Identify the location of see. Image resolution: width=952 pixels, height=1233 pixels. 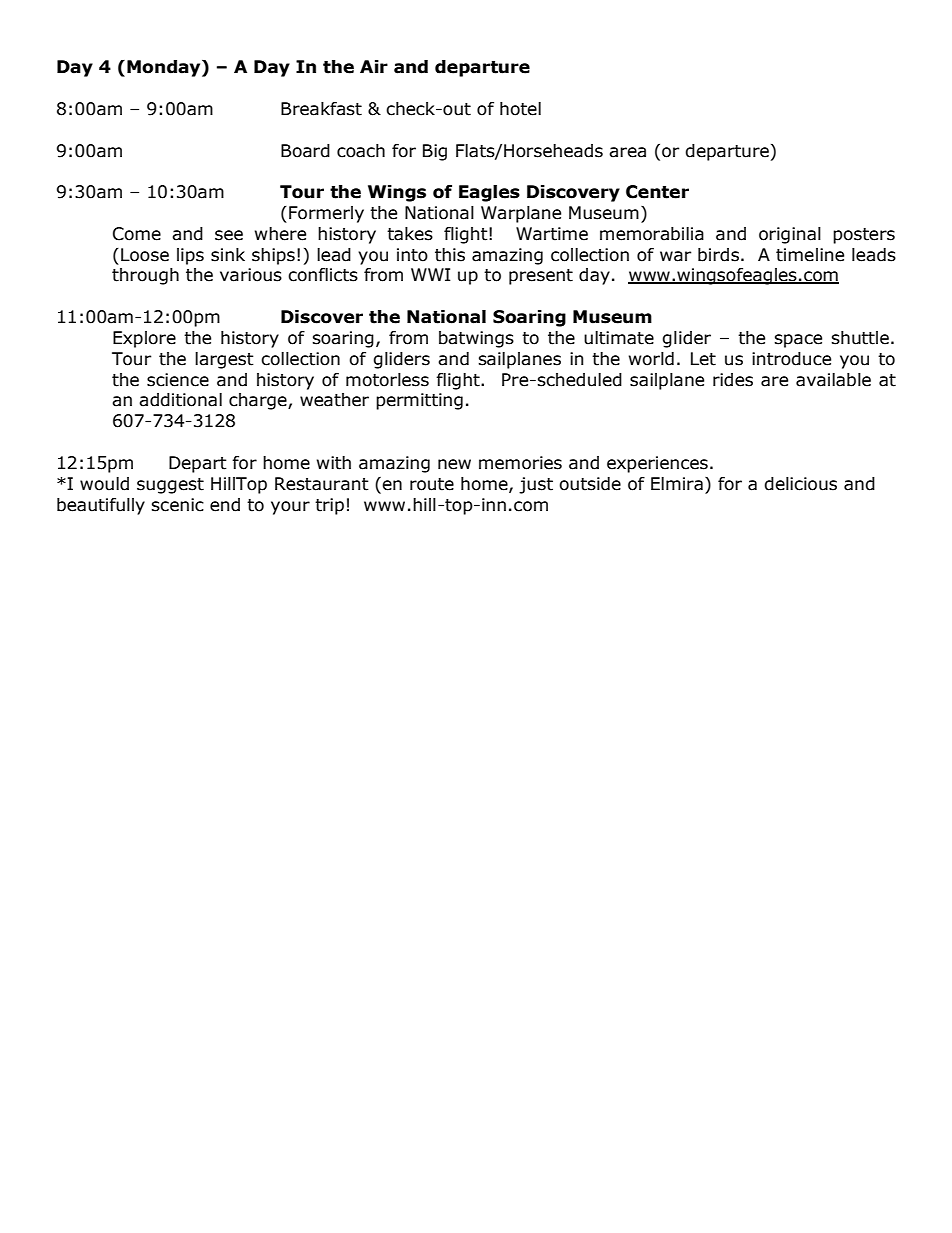
(229, 235).
